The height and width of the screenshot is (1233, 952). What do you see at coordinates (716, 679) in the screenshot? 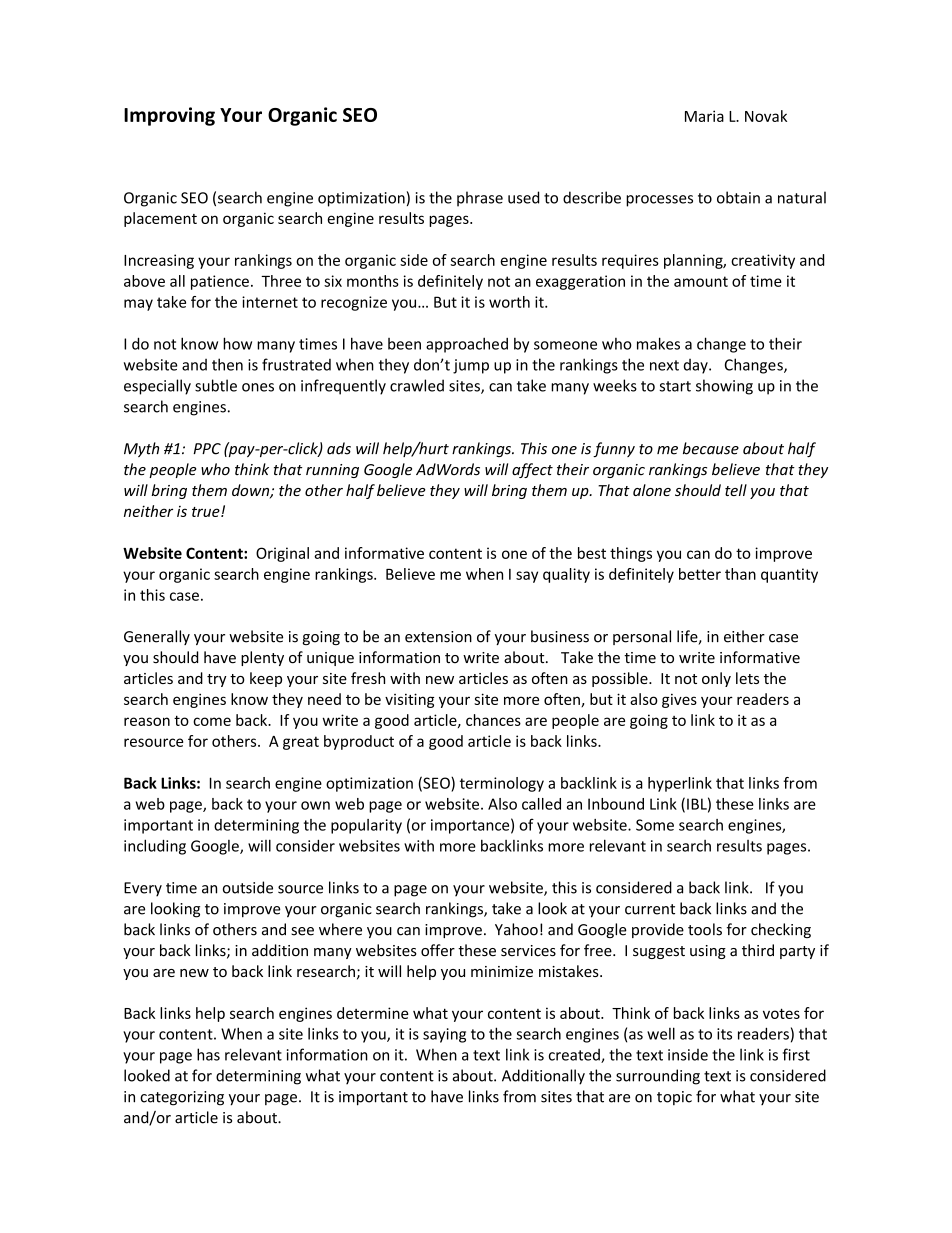
I see `only` at bounding box center [716, 679].
